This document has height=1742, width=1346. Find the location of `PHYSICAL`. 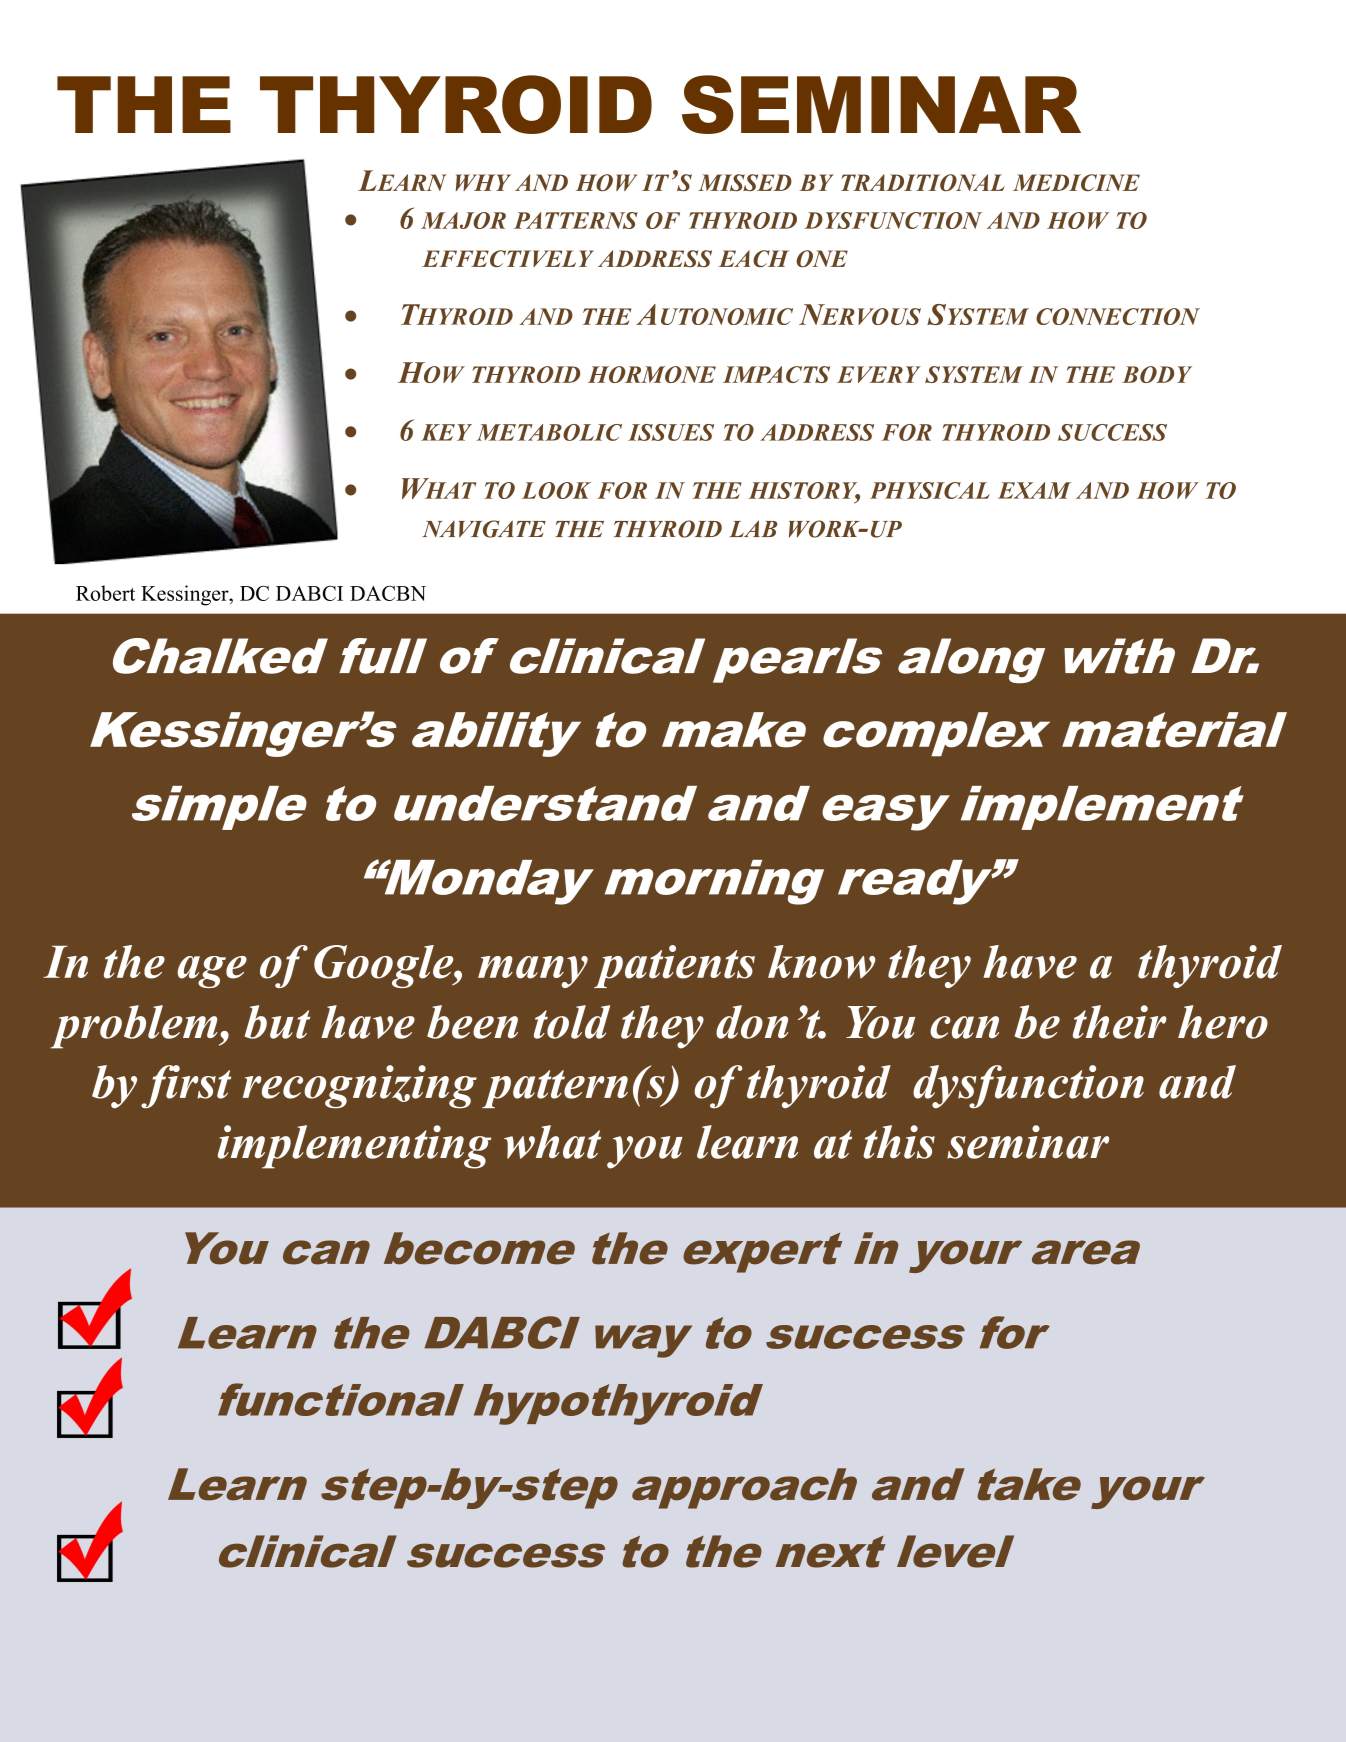

PHYSICAL is located at coordinates (930, 490).
